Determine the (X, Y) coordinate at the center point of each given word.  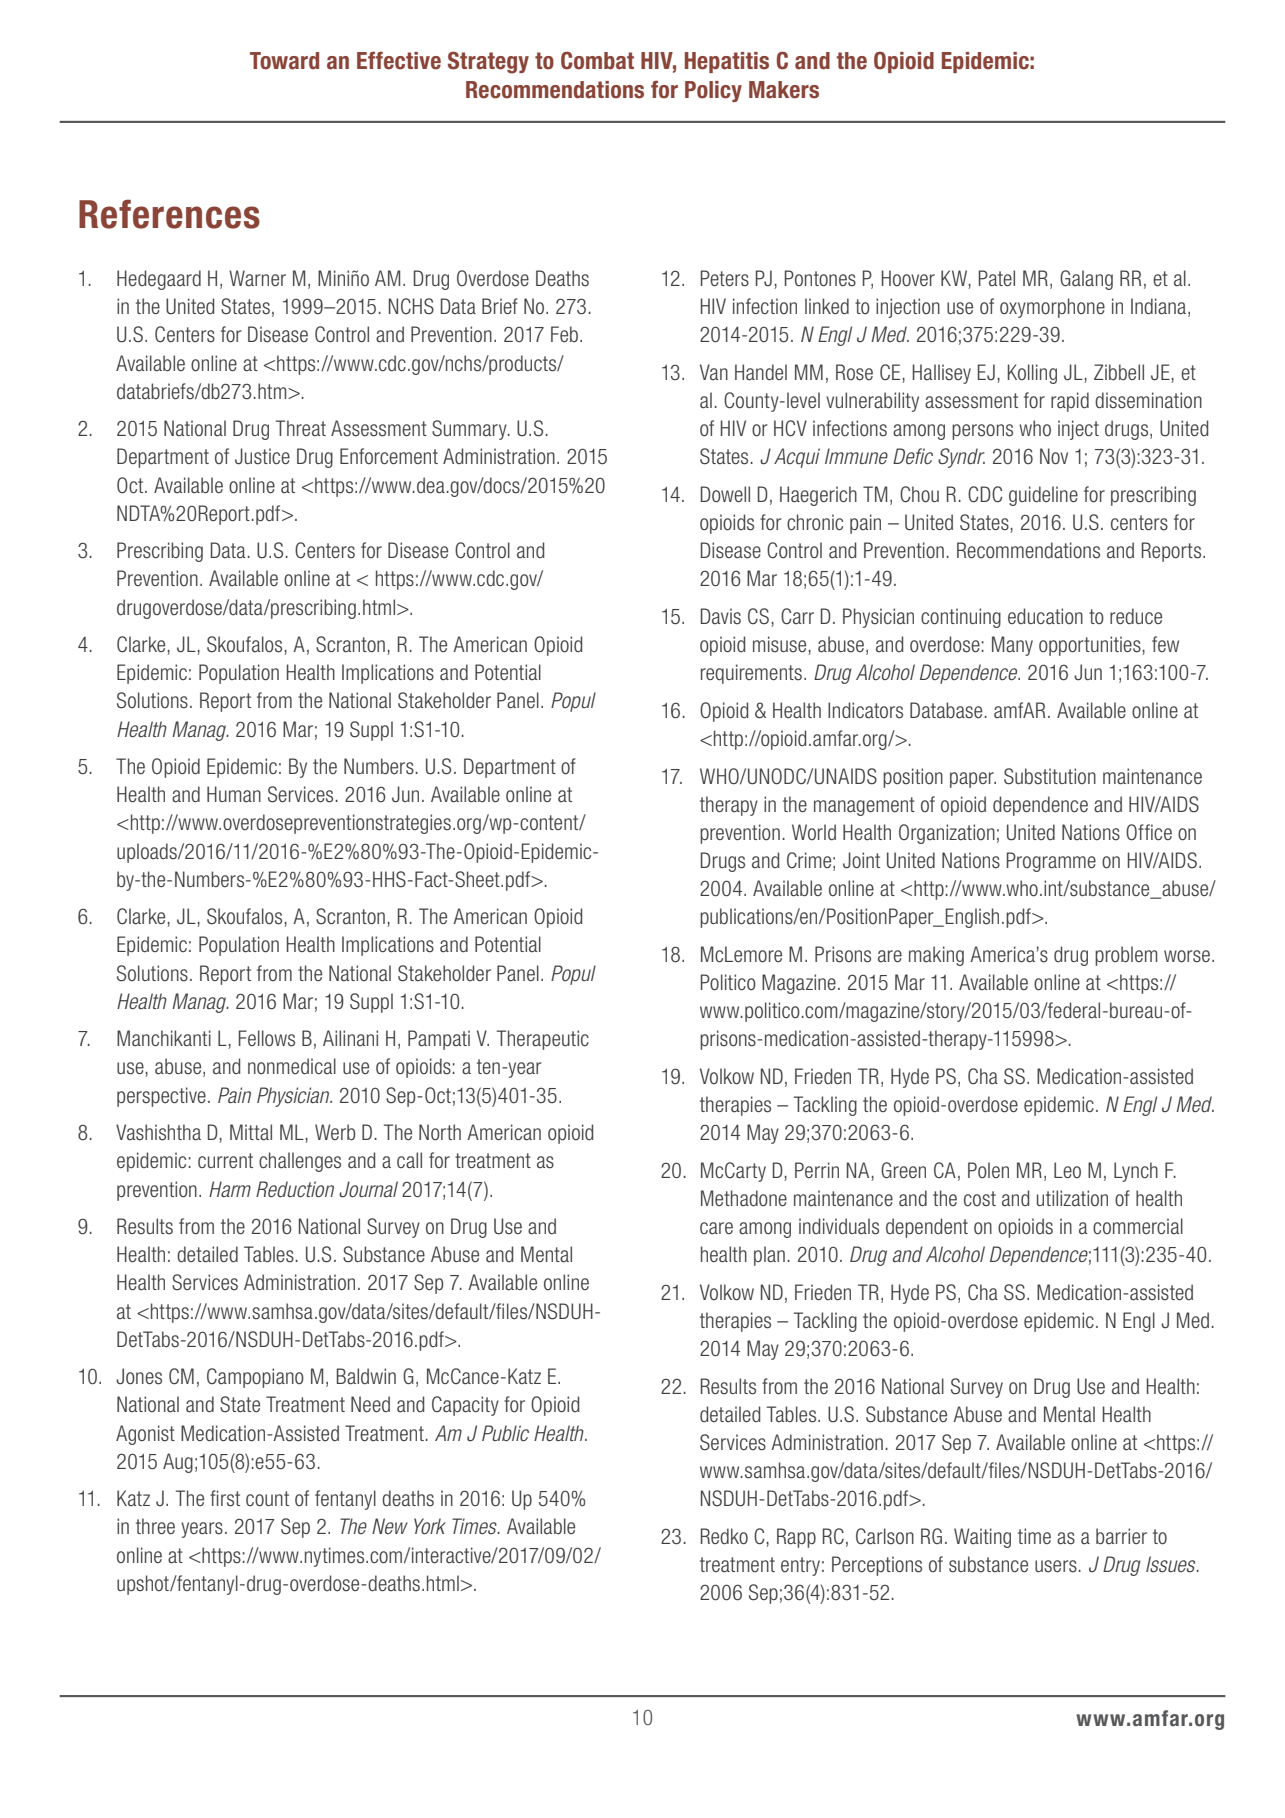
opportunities (1091, 646)
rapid (1070, 402)
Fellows (267, 1038)
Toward (284, 61)
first (225, 1498)
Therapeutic (543, 1040)
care (716, 1228)
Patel (997, 278)
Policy (713, 91)
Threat (301, 428)
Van (714, 372)
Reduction (295, 1189)
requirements (751, 674)
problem (1126, 956)
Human (234, 794)
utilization (1072, 1198)
